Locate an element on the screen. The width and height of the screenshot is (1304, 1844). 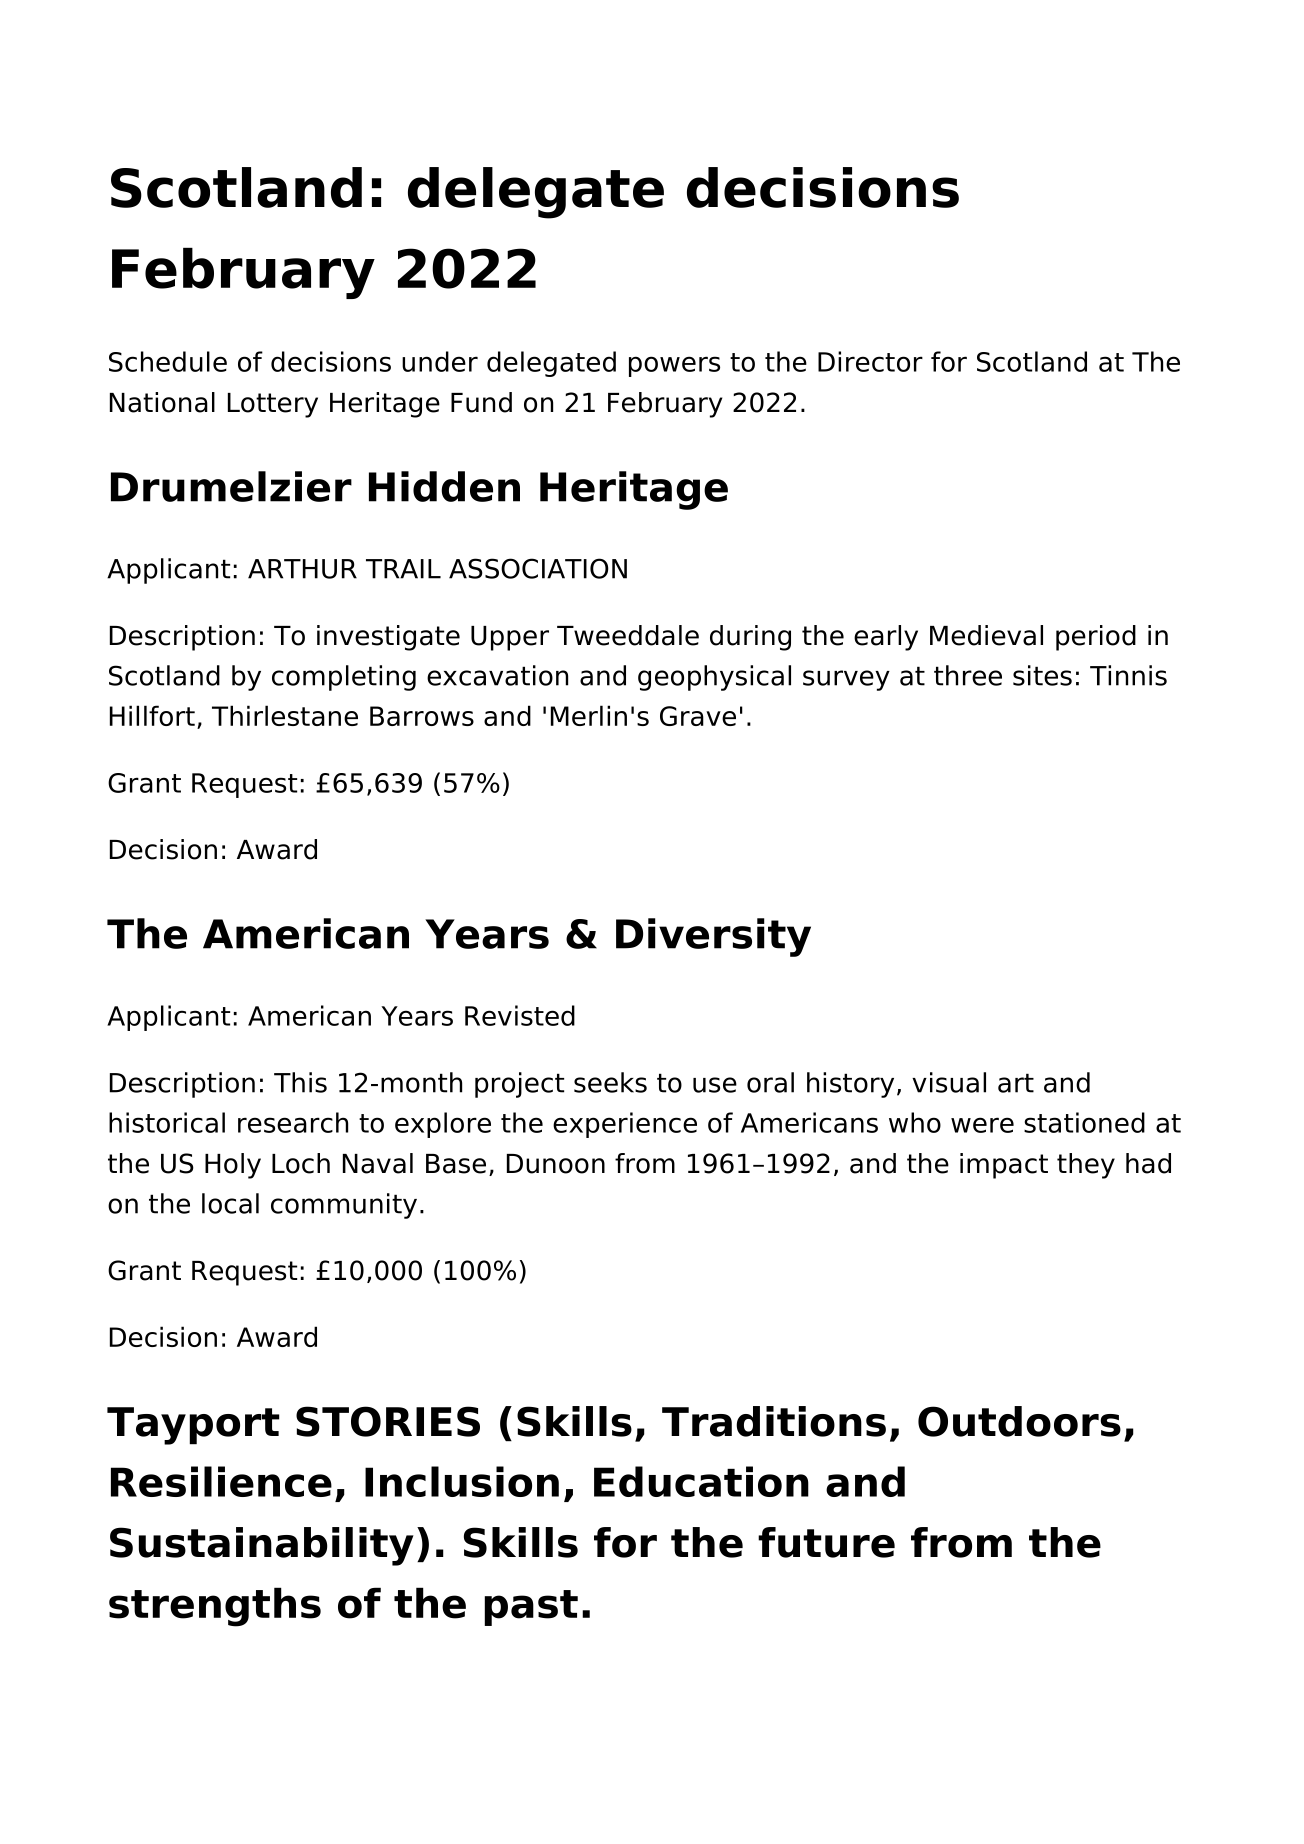
Loch is located at coordinates (301, 1163).
